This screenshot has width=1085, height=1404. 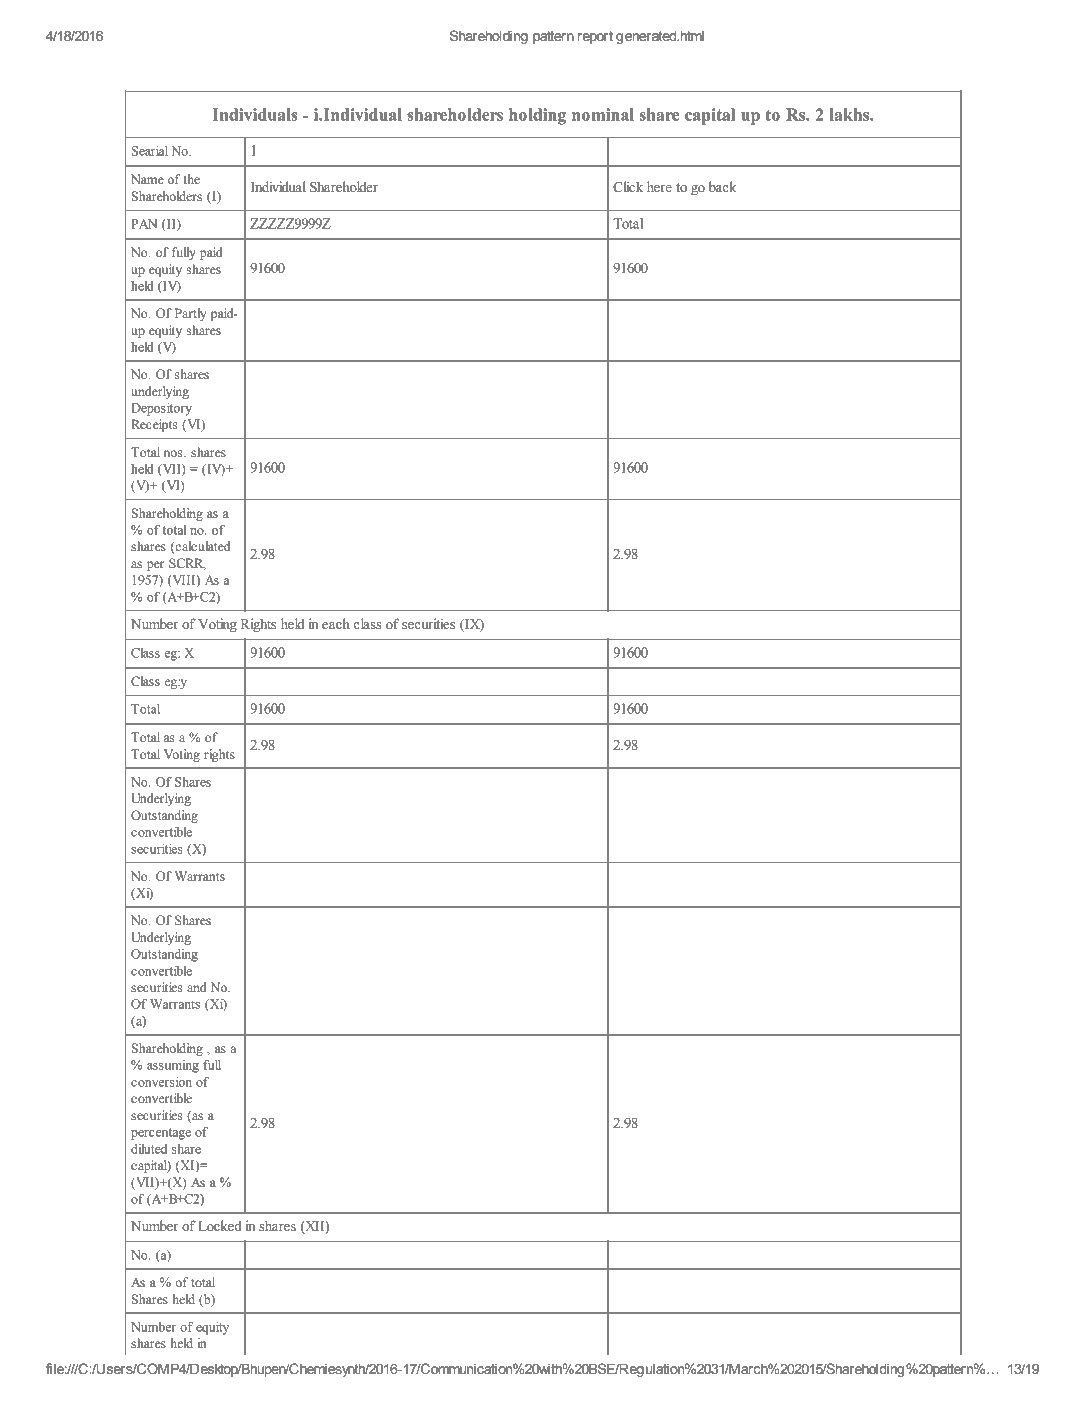 What do you see at coordinates (336, 624) in the screenshot?
I see `each` at bounding box center [336, 624].
